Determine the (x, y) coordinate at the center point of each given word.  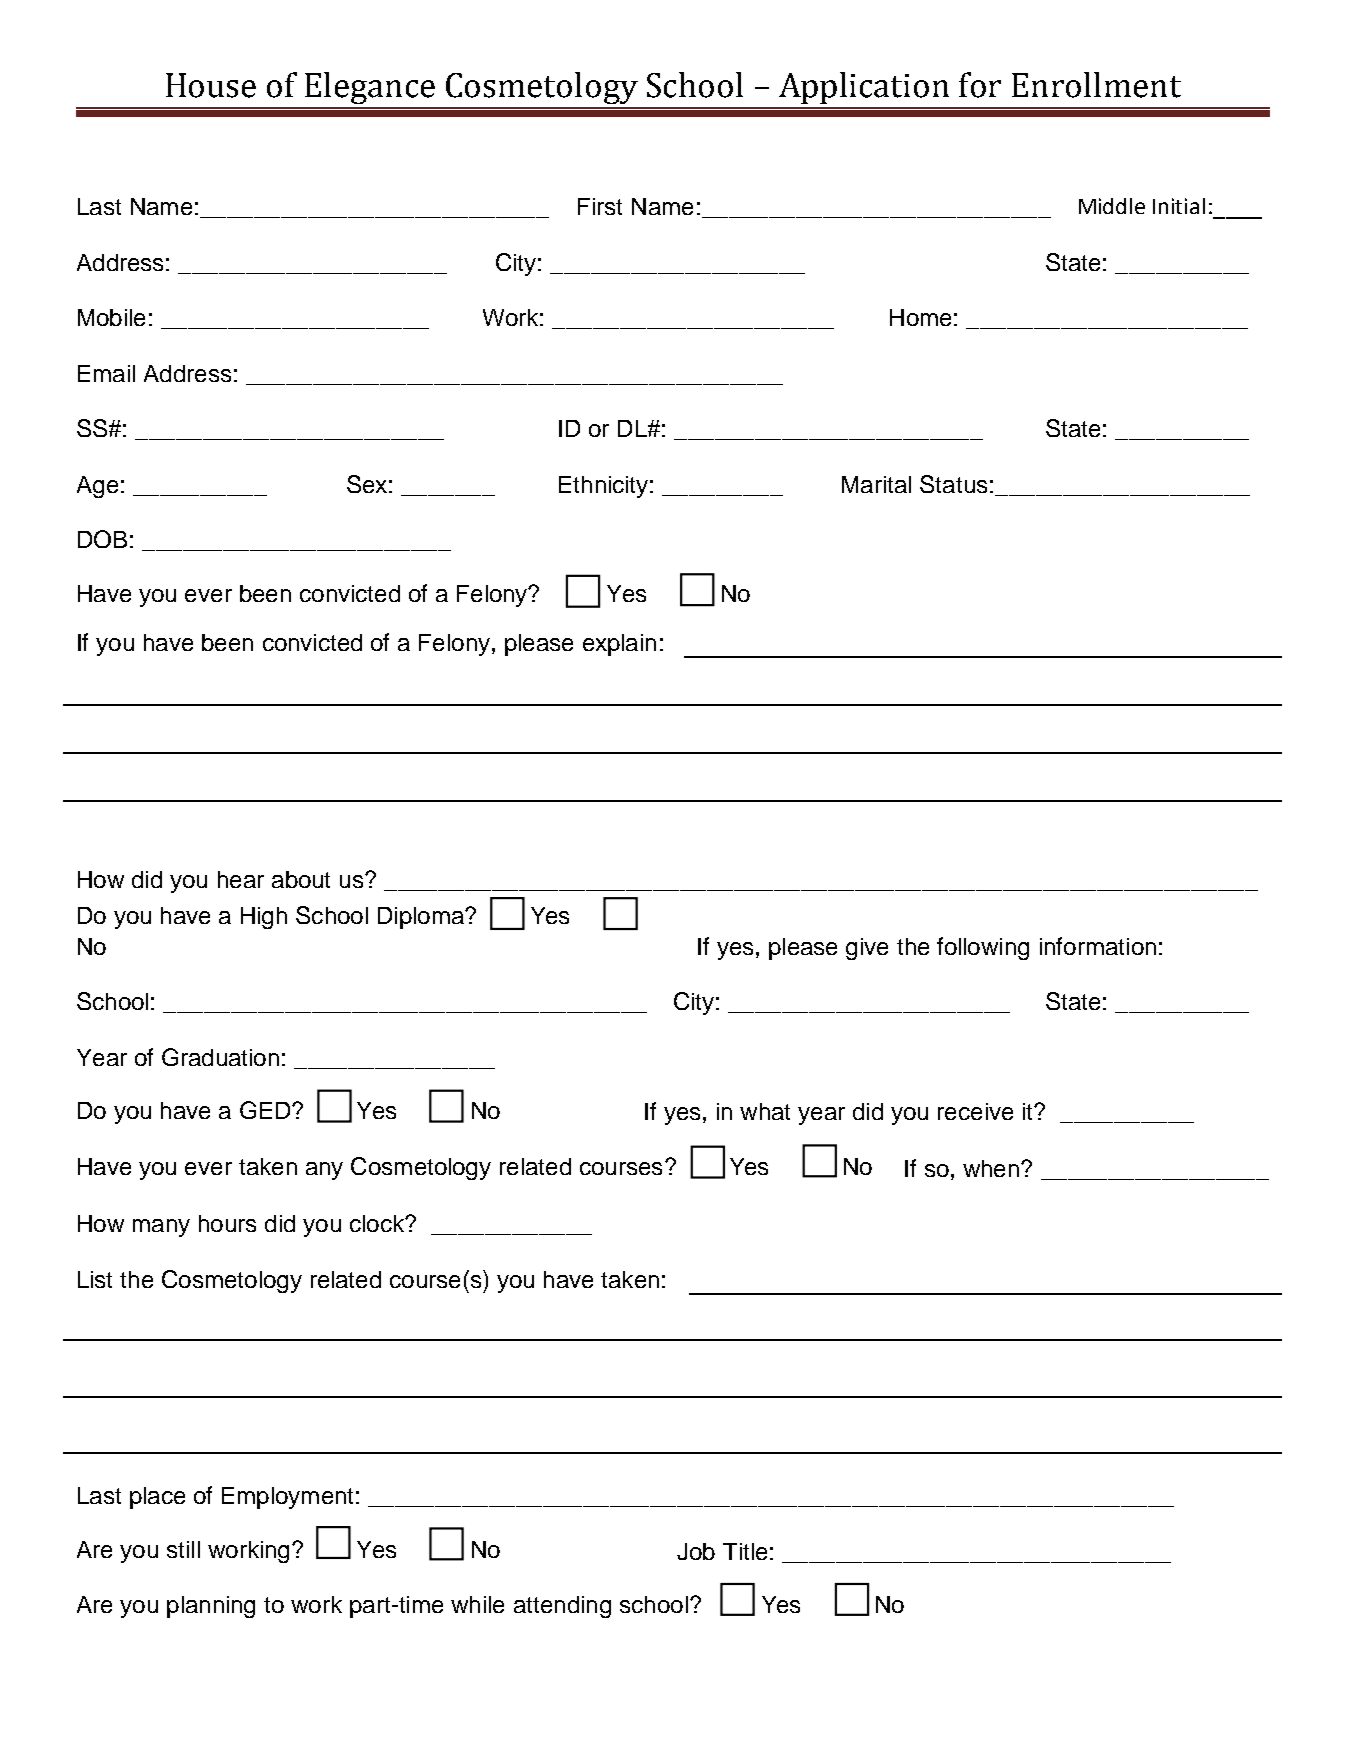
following (983, 948)
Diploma (422, 918)
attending (562, 1607)
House (211, 85)
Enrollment (1096, 85)
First (600, 206)
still (183, 1549)
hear (241, 879)
